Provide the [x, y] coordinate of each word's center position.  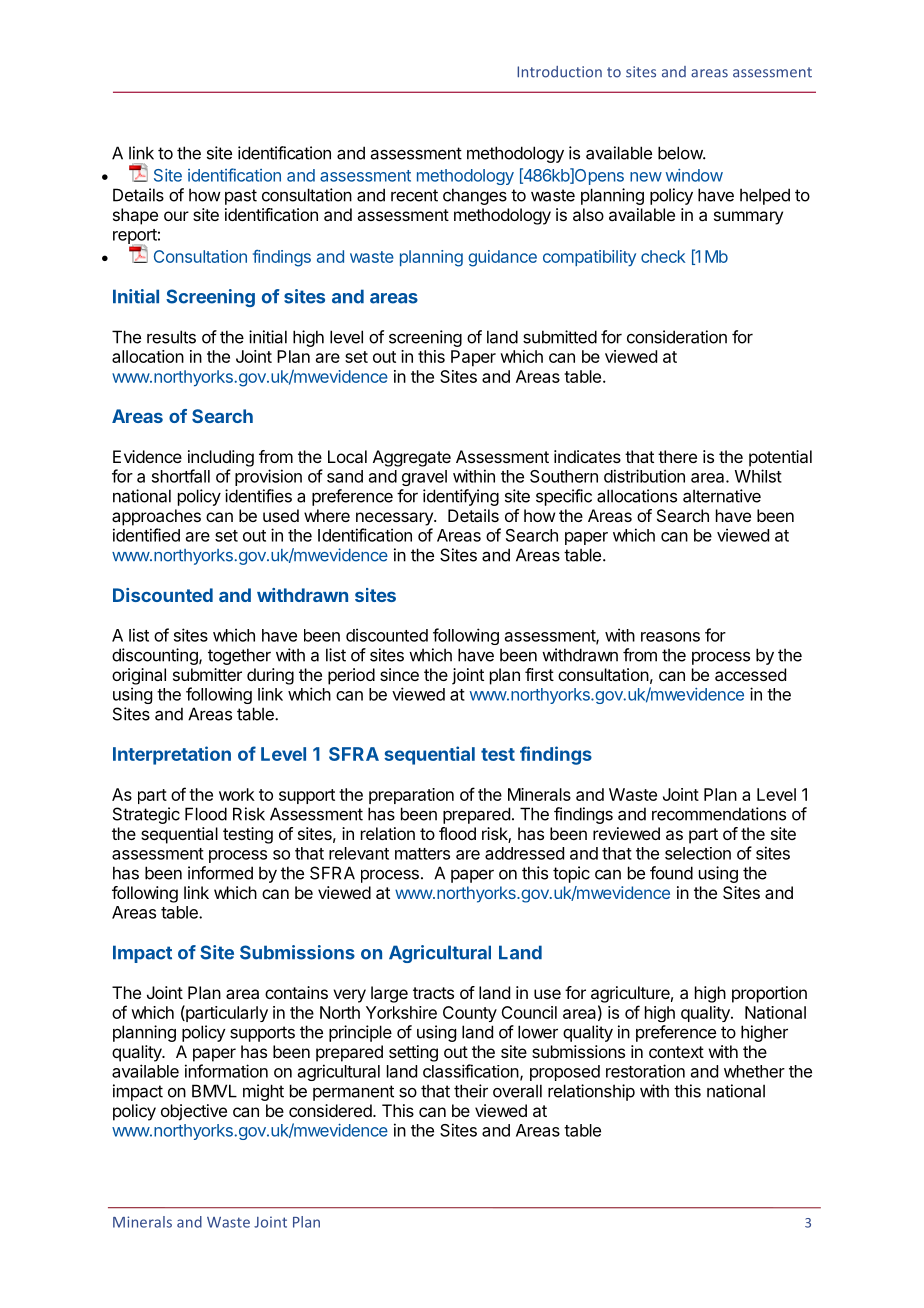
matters [422, 854]
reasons [670, 637]
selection [698, 853]
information [226, 1071]
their [471, 1091]
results [171, 337]
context [676, 1052]
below [681, 153]
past [241, 197]
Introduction [559, 72]
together [239, 656]
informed [220, 873]
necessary [395, 519]
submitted [560, 337]
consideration [677, 337]
